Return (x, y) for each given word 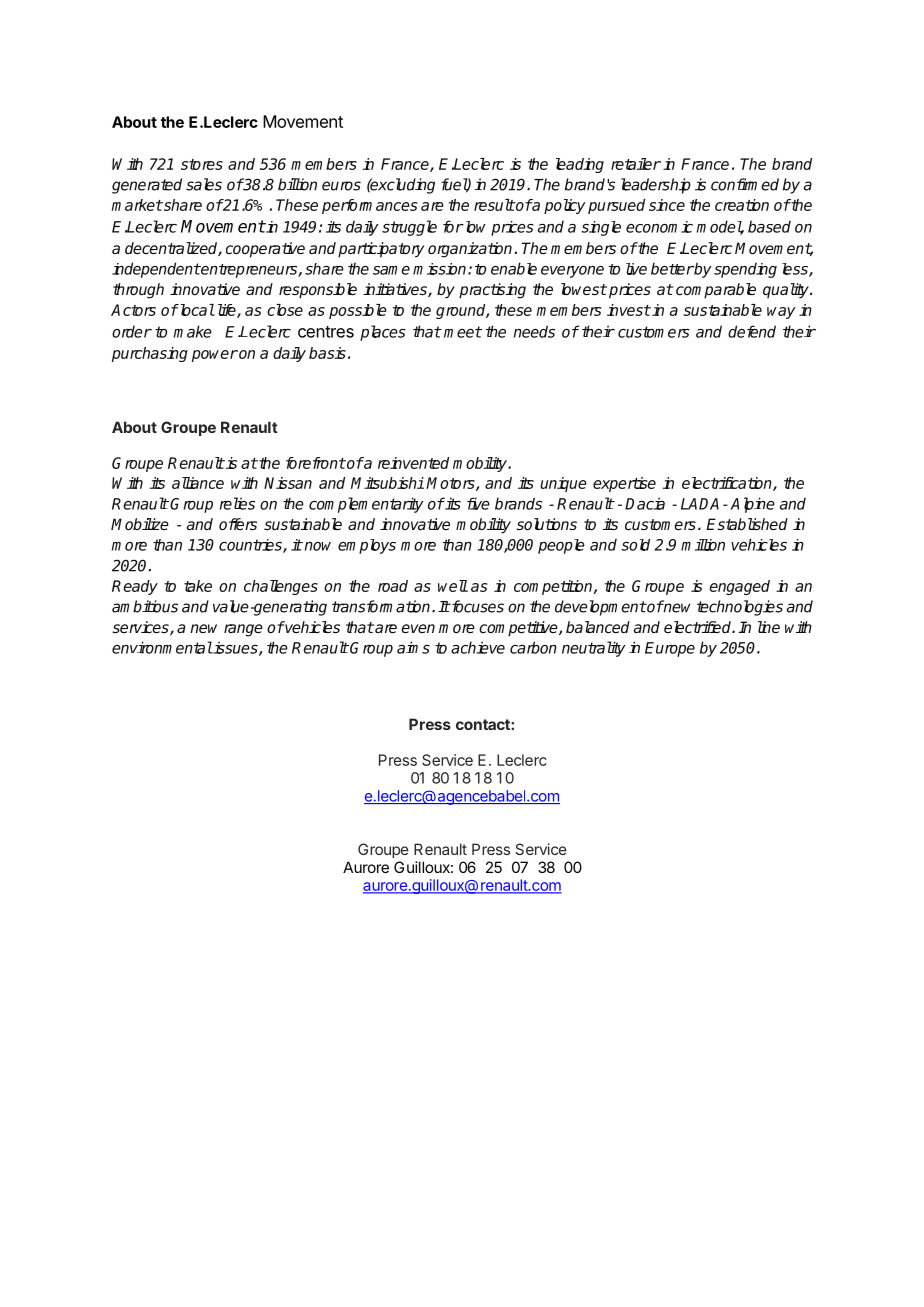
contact (484, 724)
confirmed (745, 184)
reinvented (413, 463)
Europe (670, 649)
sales (204, 184)
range (243, 630)
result (494, 205)
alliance (198, 483)
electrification (728, 484)
